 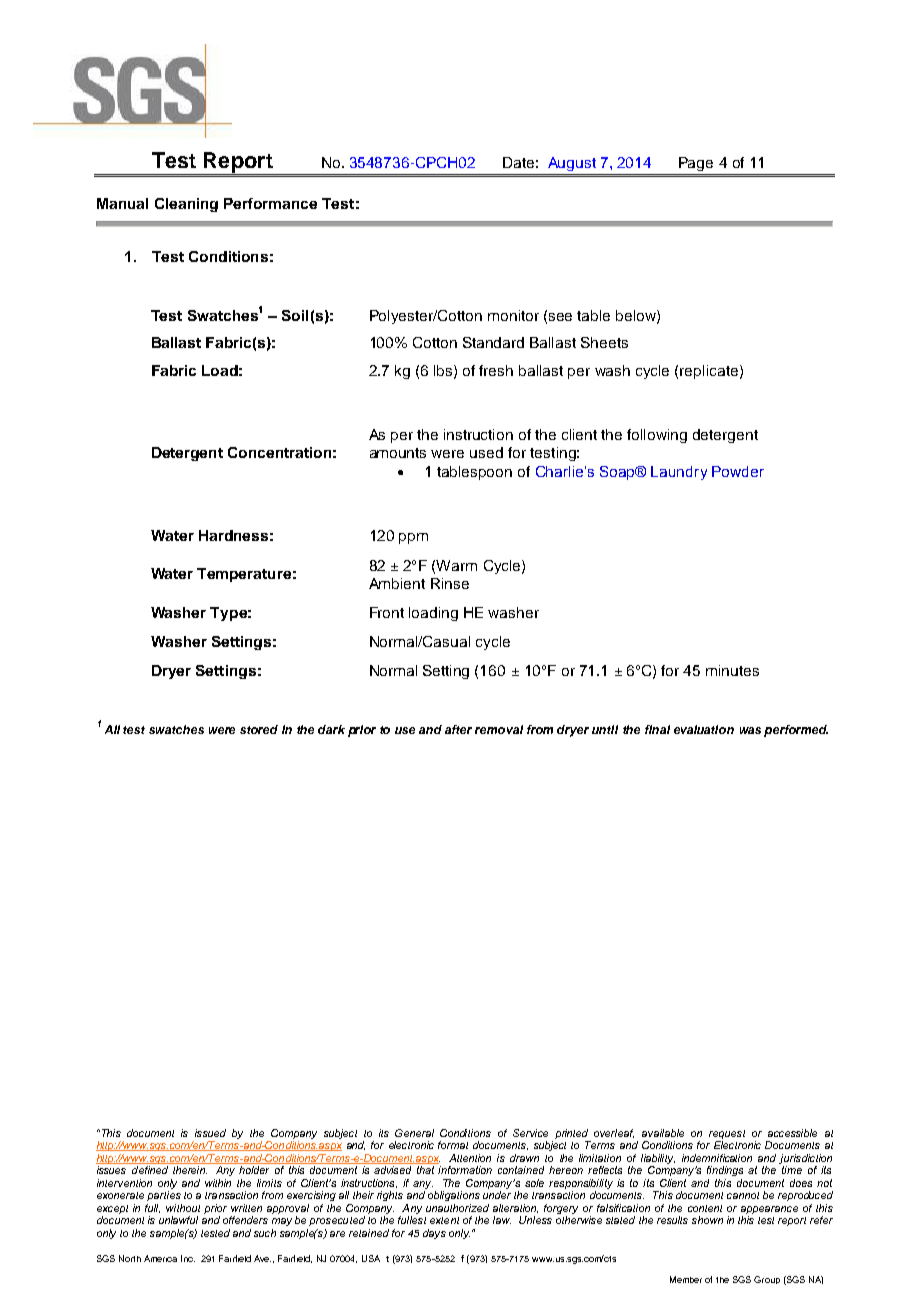 I want to click on August, so click(x=572, y=164).
